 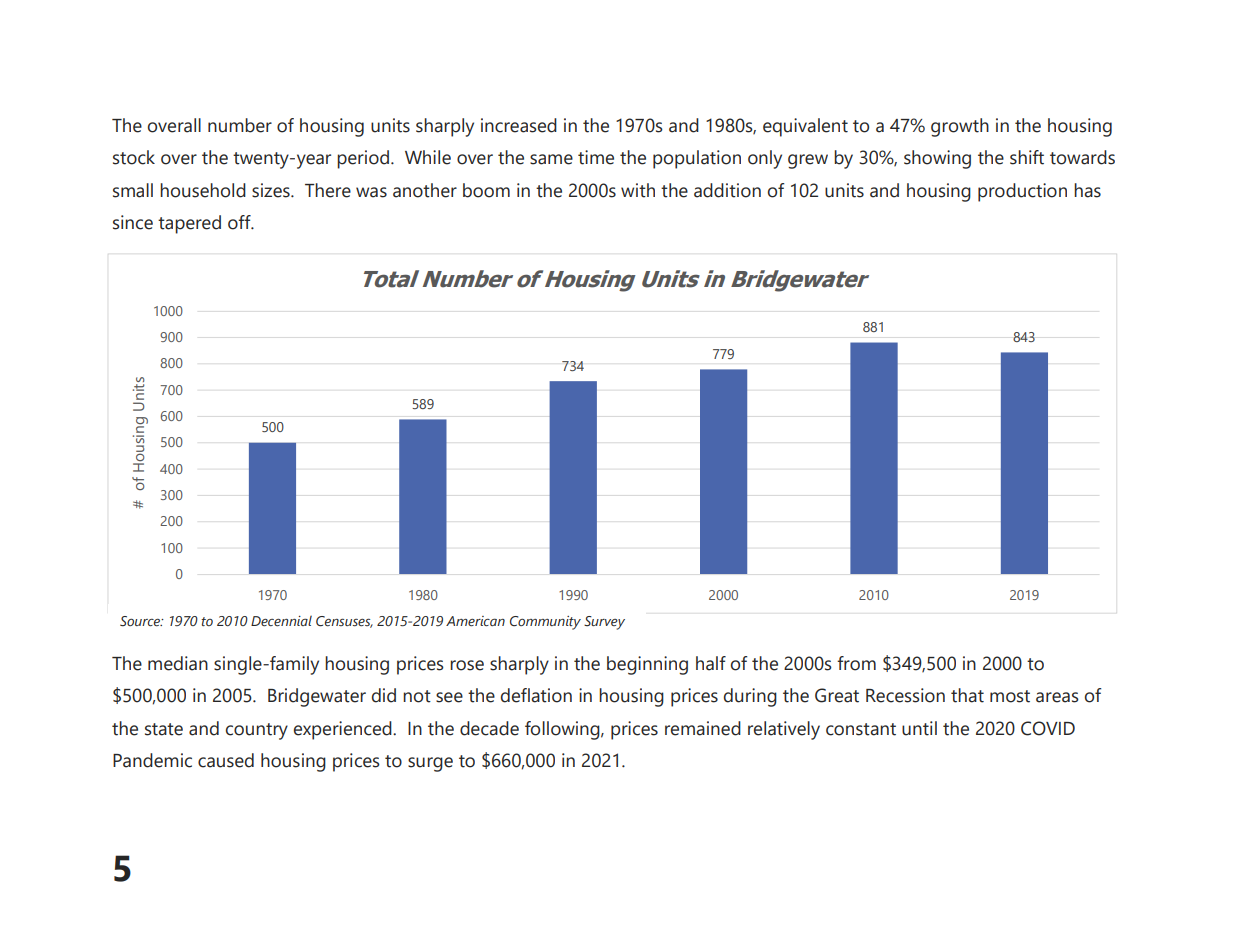 What do you see at coordinates (604, 623) in the screenshot?
I see `Survey` at bounding box center [604, 623].
